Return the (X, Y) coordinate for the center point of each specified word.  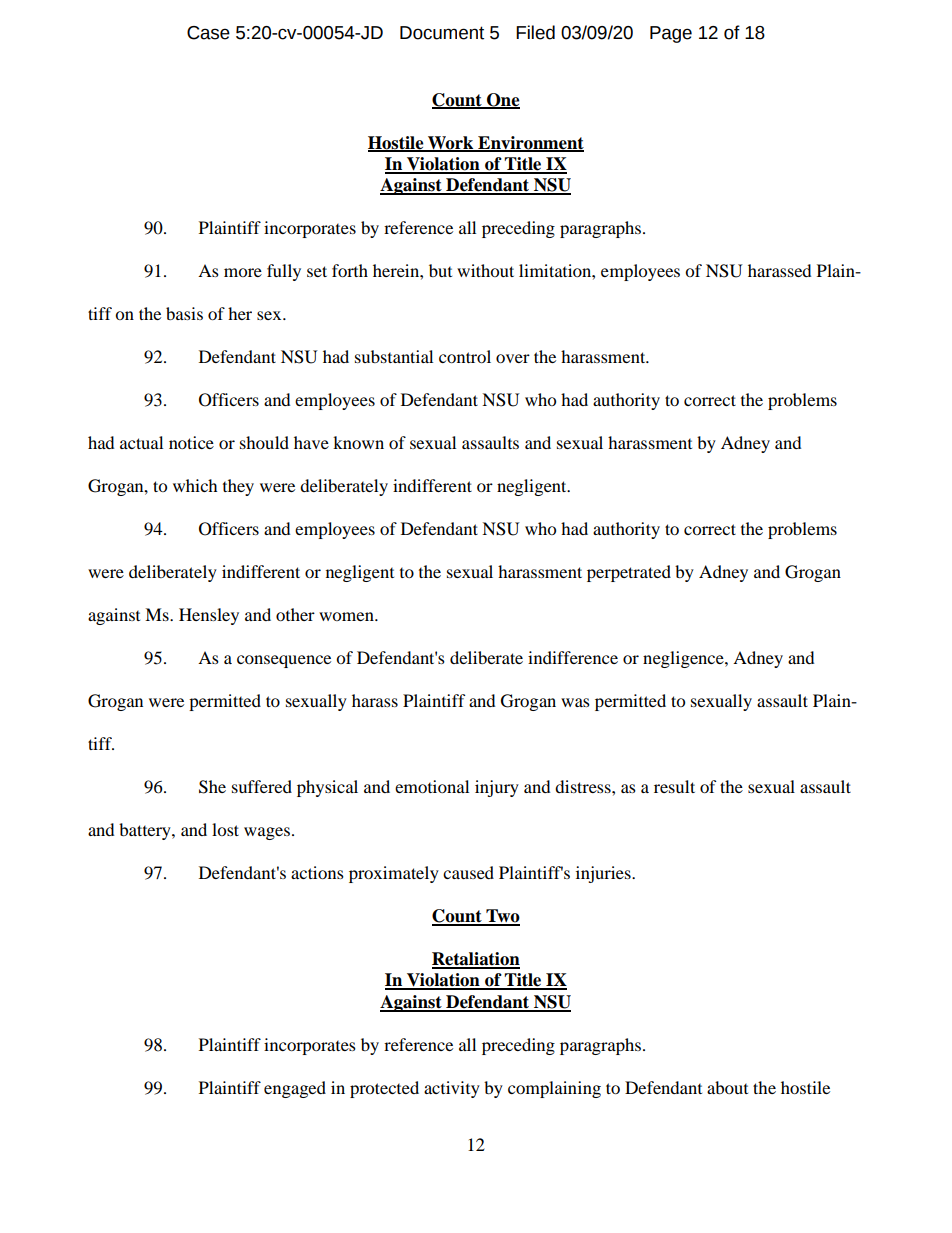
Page (671, 34)
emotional (432, 786)
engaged (295, 1089)
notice (191, 442)
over (513, 358)
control (465, 356)
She (212, 787)
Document (442, 33)
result (674, 786)
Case (208, 33)
